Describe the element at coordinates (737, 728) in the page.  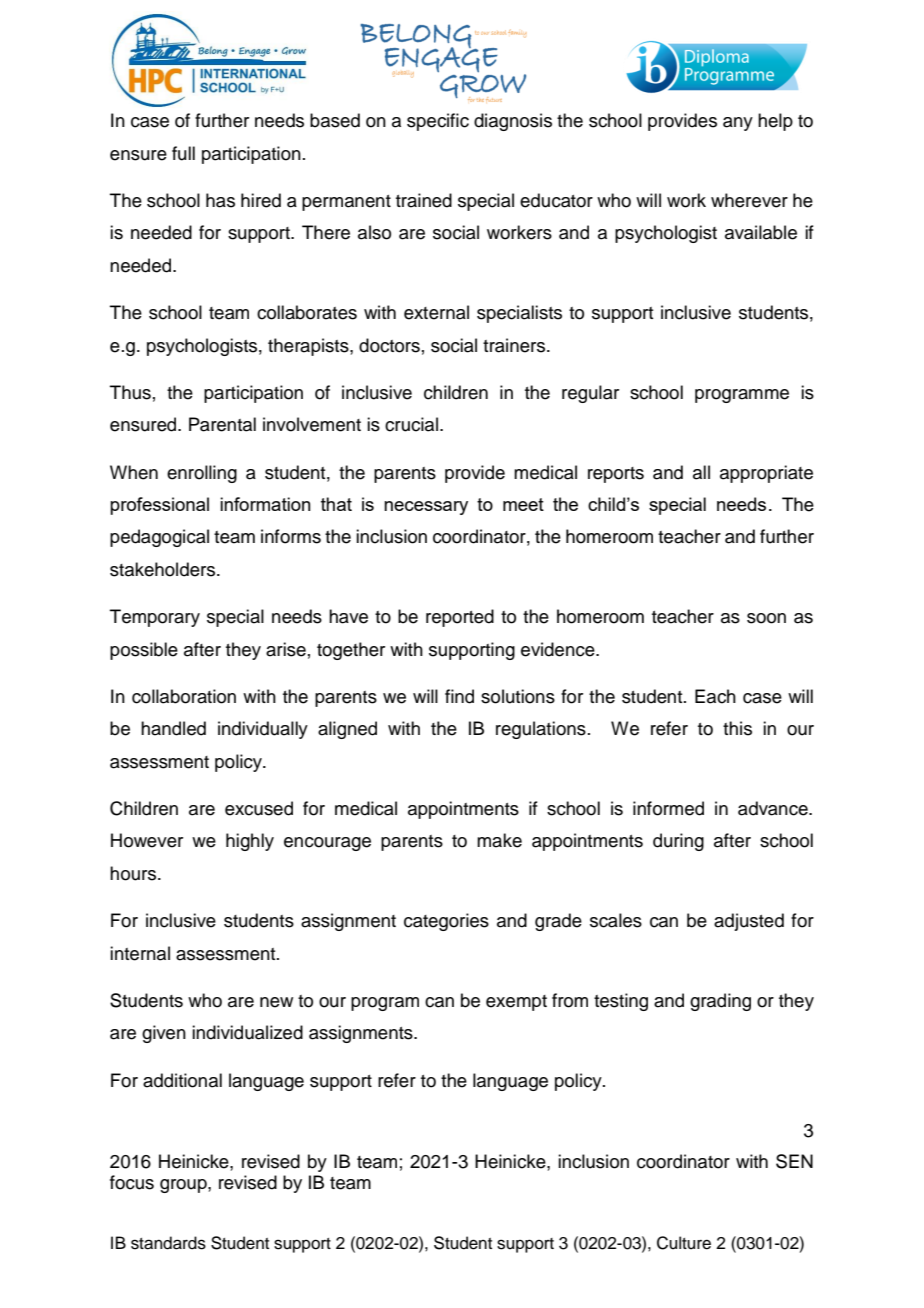
I see `this` at that location.
